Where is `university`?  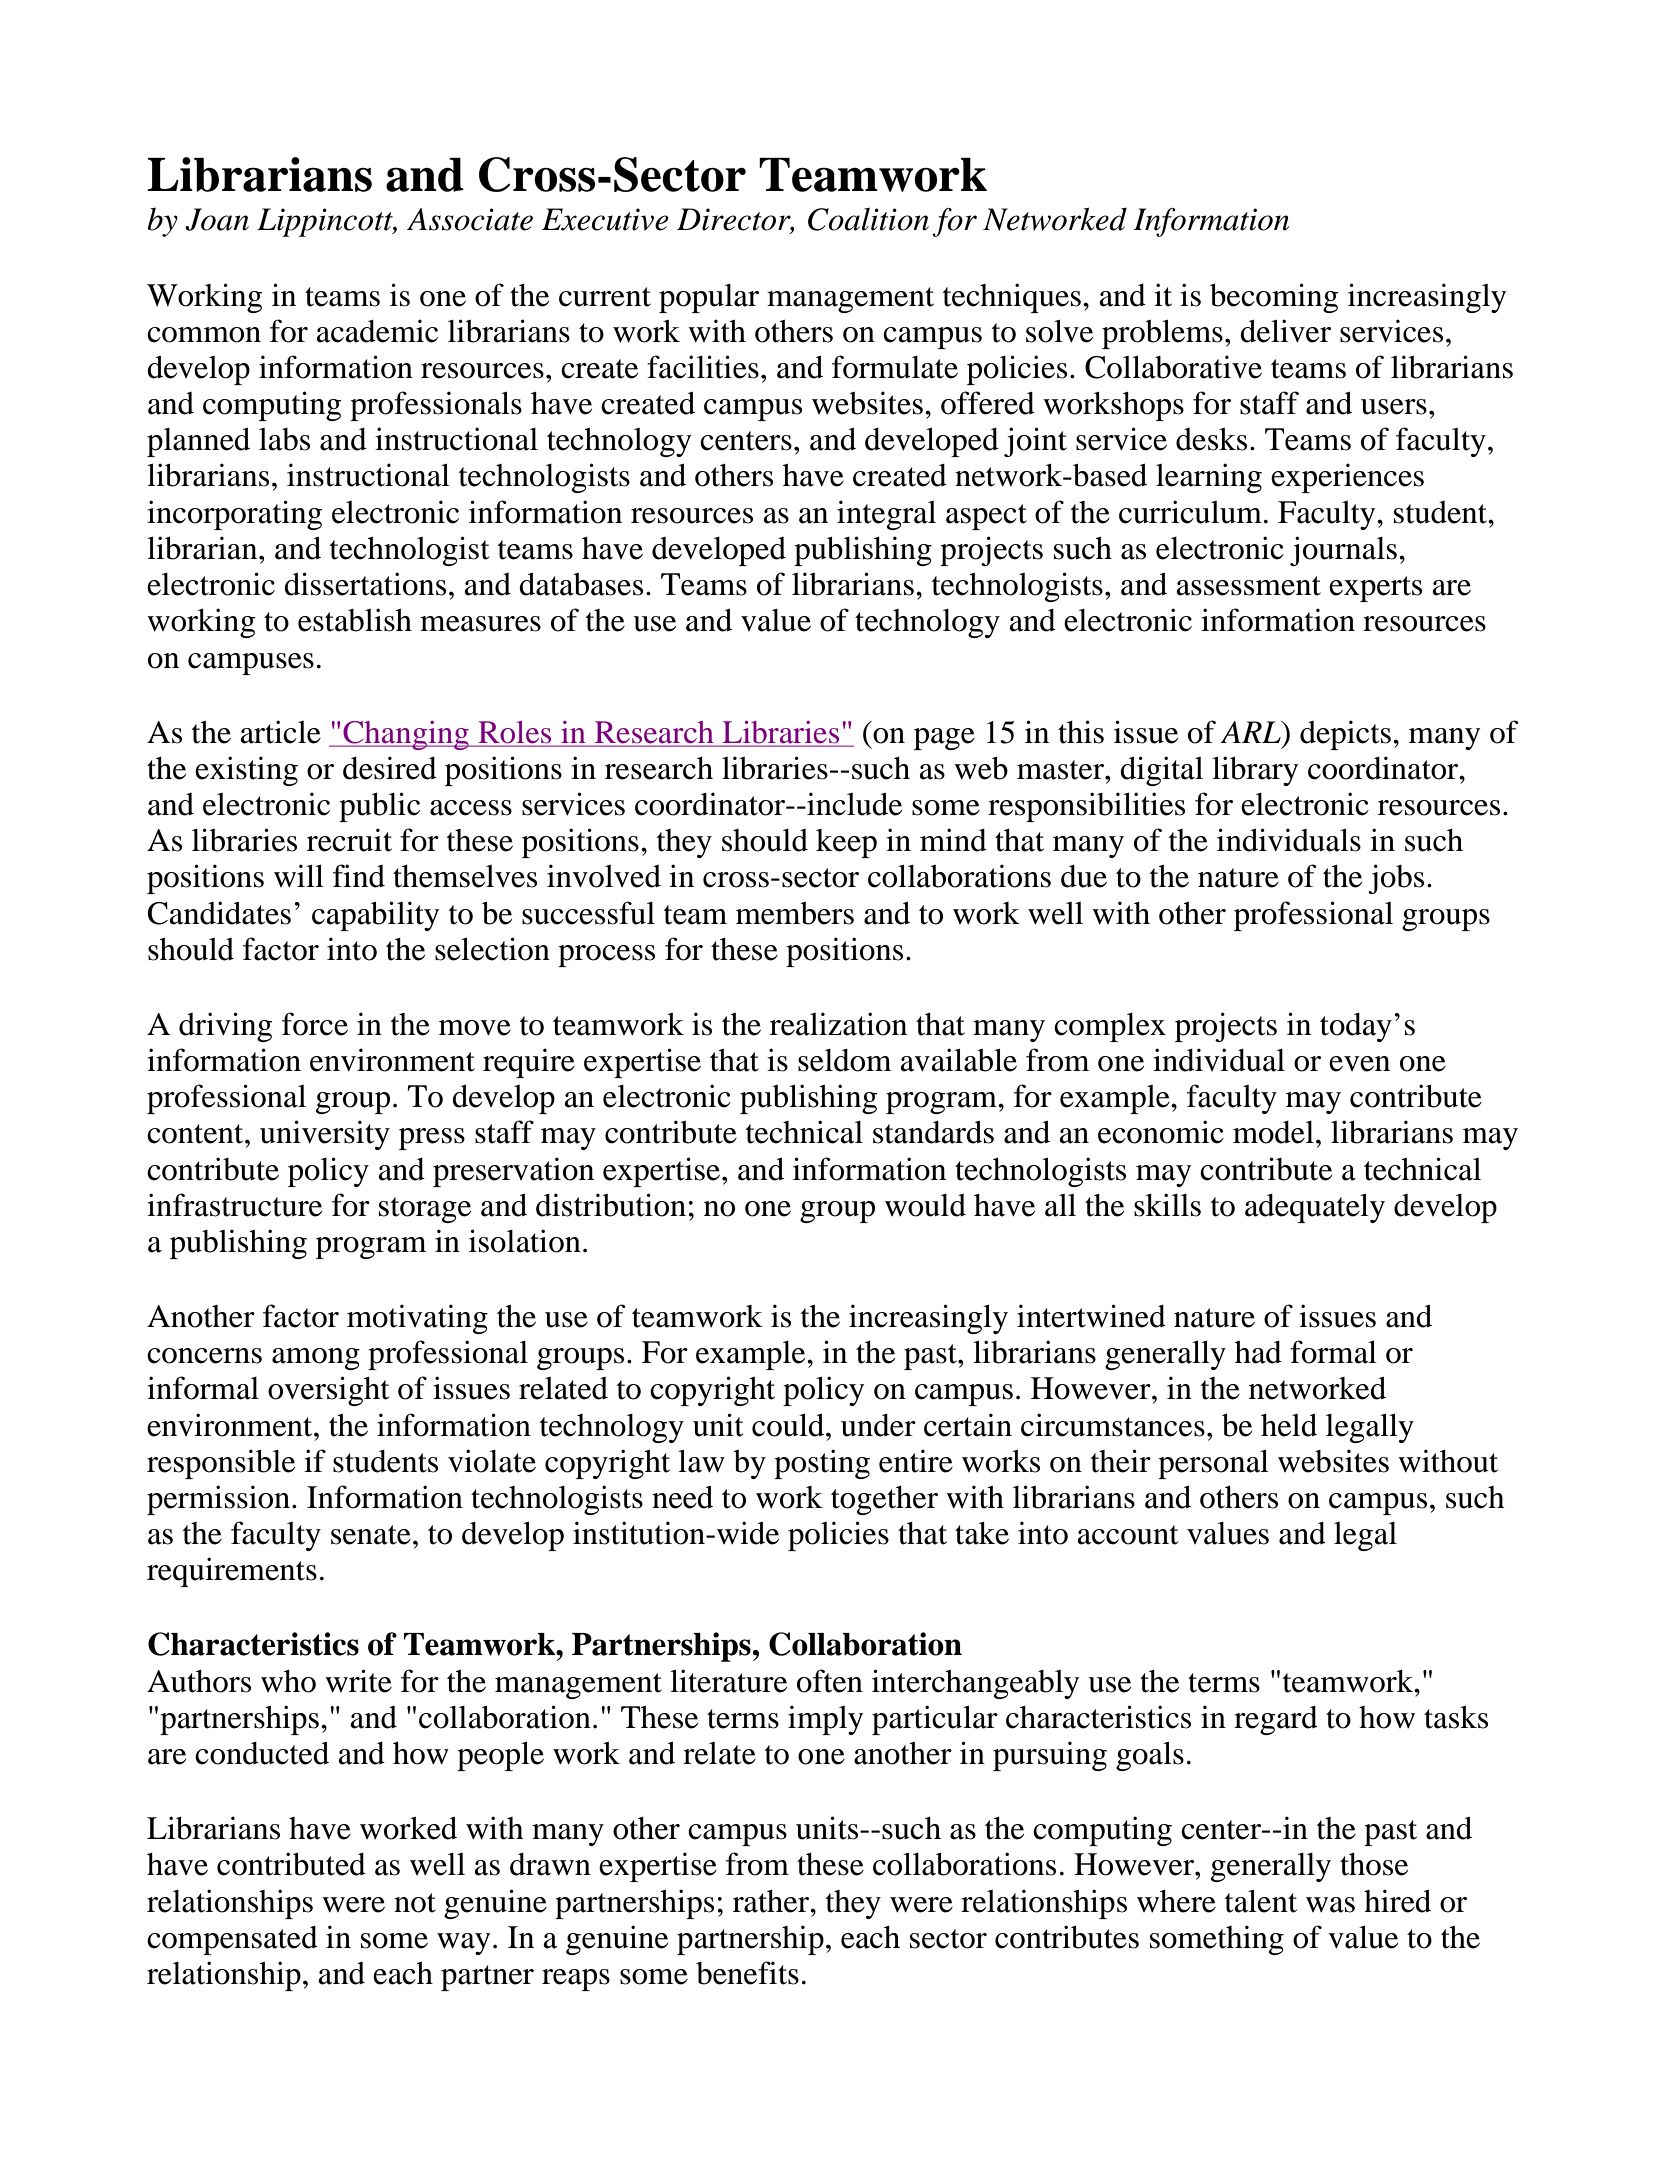
university is located at coordinates (325, 1135).
